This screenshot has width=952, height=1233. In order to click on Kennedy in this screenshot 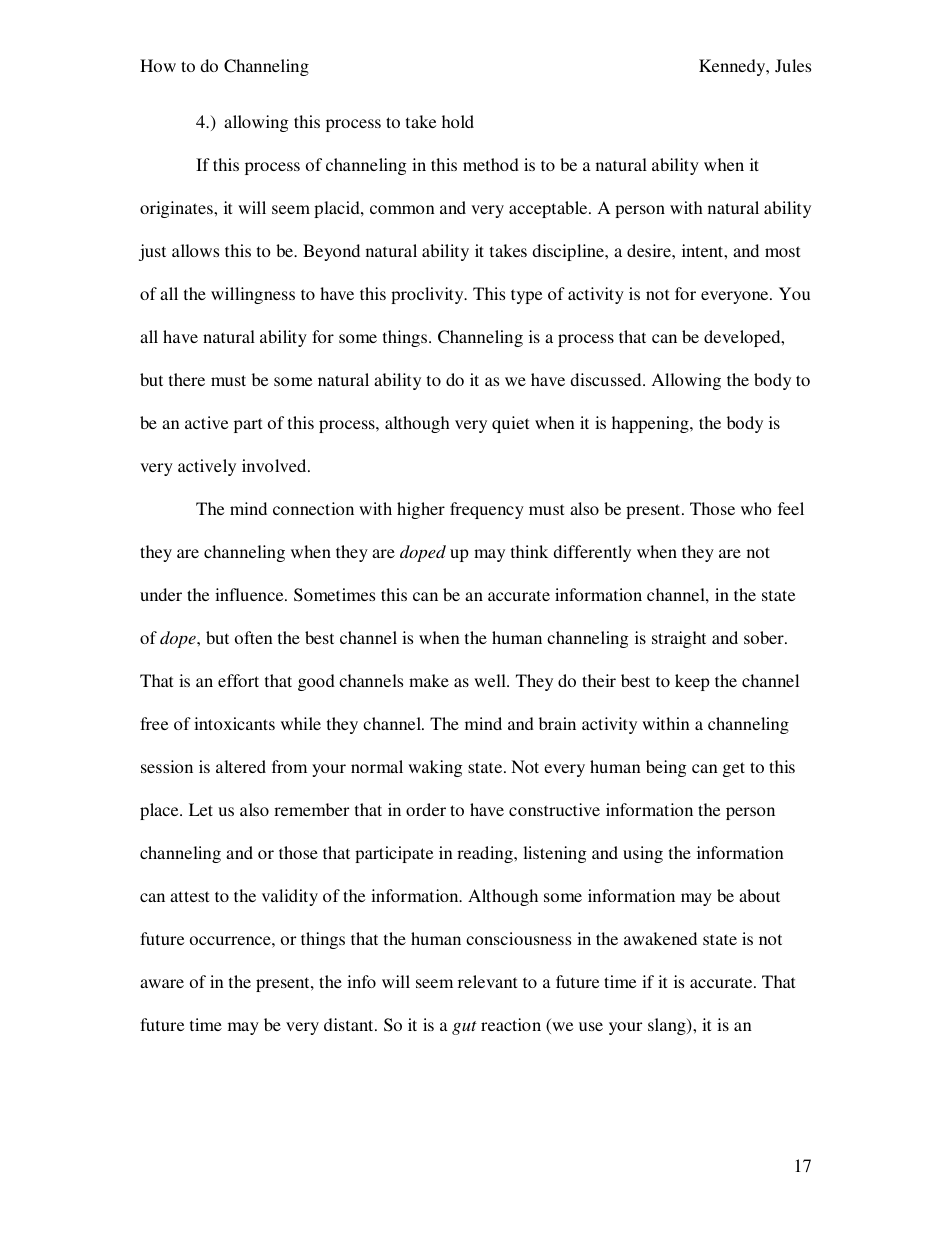, I will do `click(733, 67)`.
